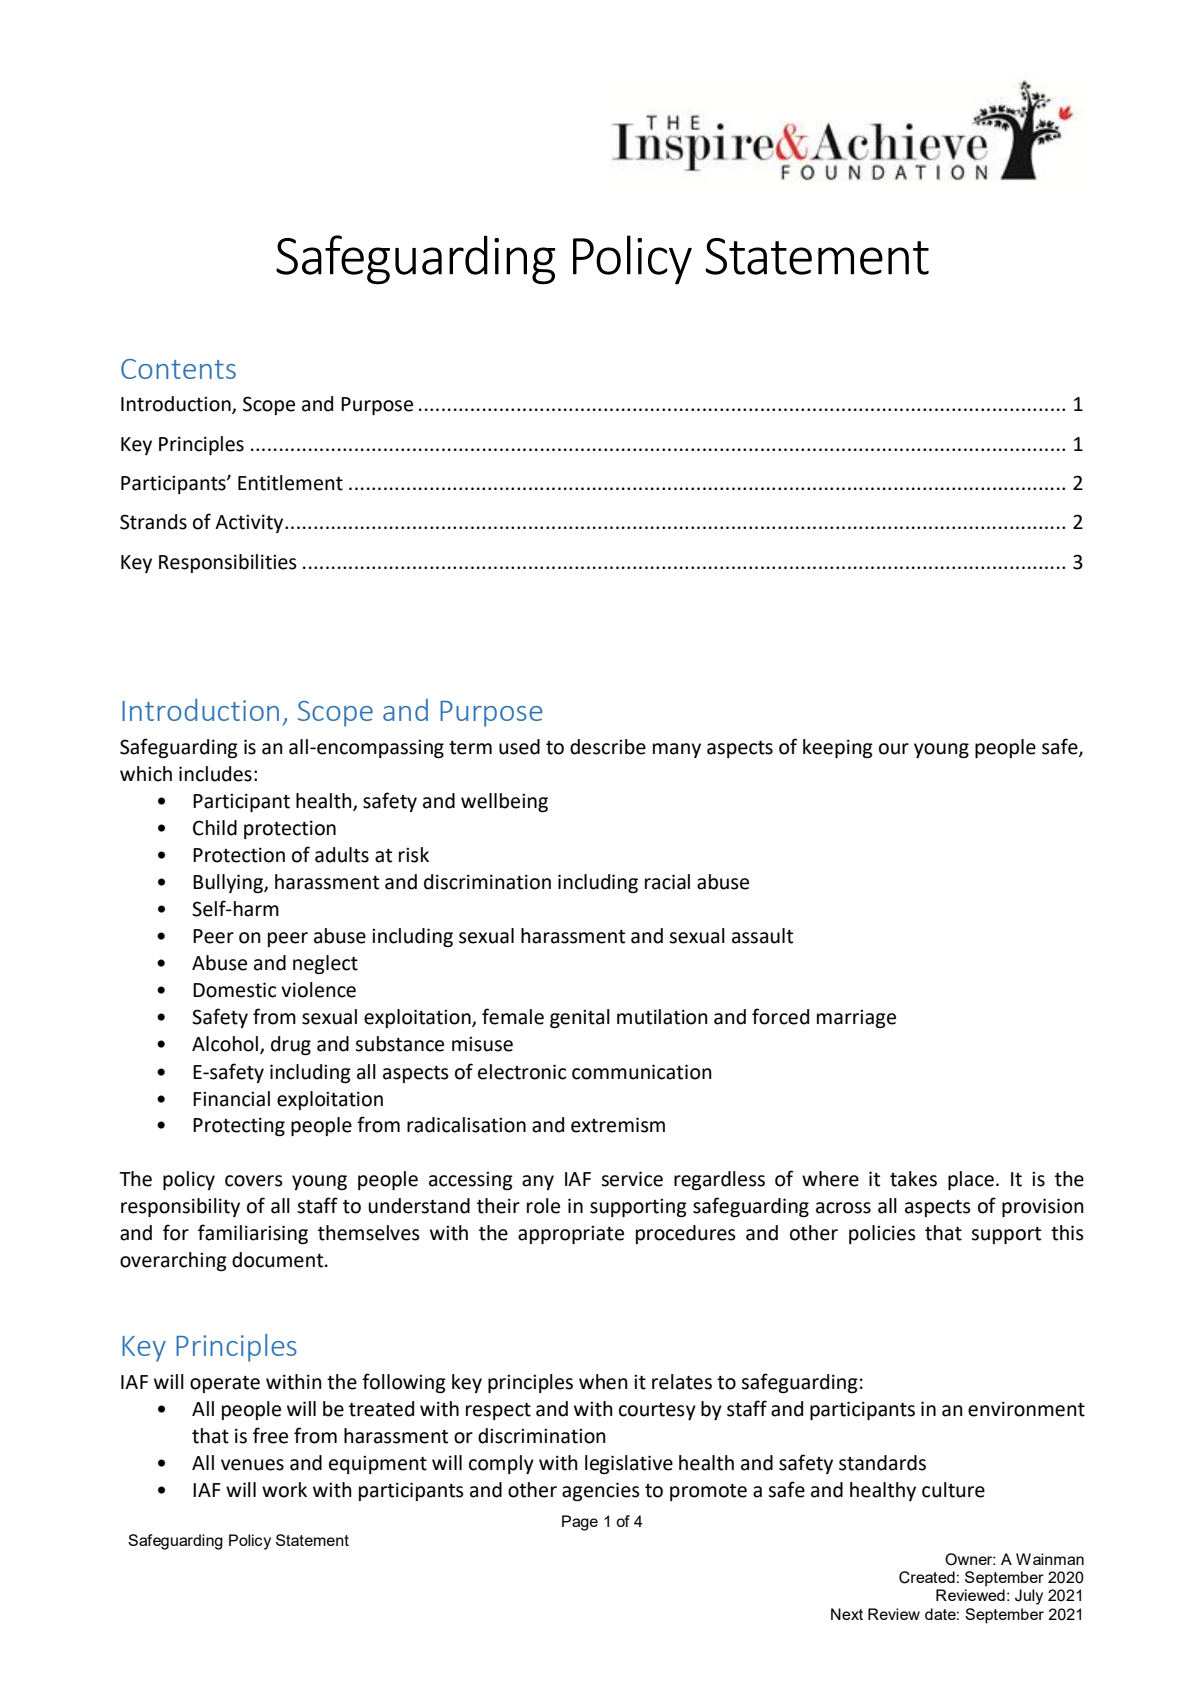 The height and width of the image is (1696, 1199). What do you see at coordinates (856, 1018) in the image?
I see `marriage` at bounding box center [856, 1018].
